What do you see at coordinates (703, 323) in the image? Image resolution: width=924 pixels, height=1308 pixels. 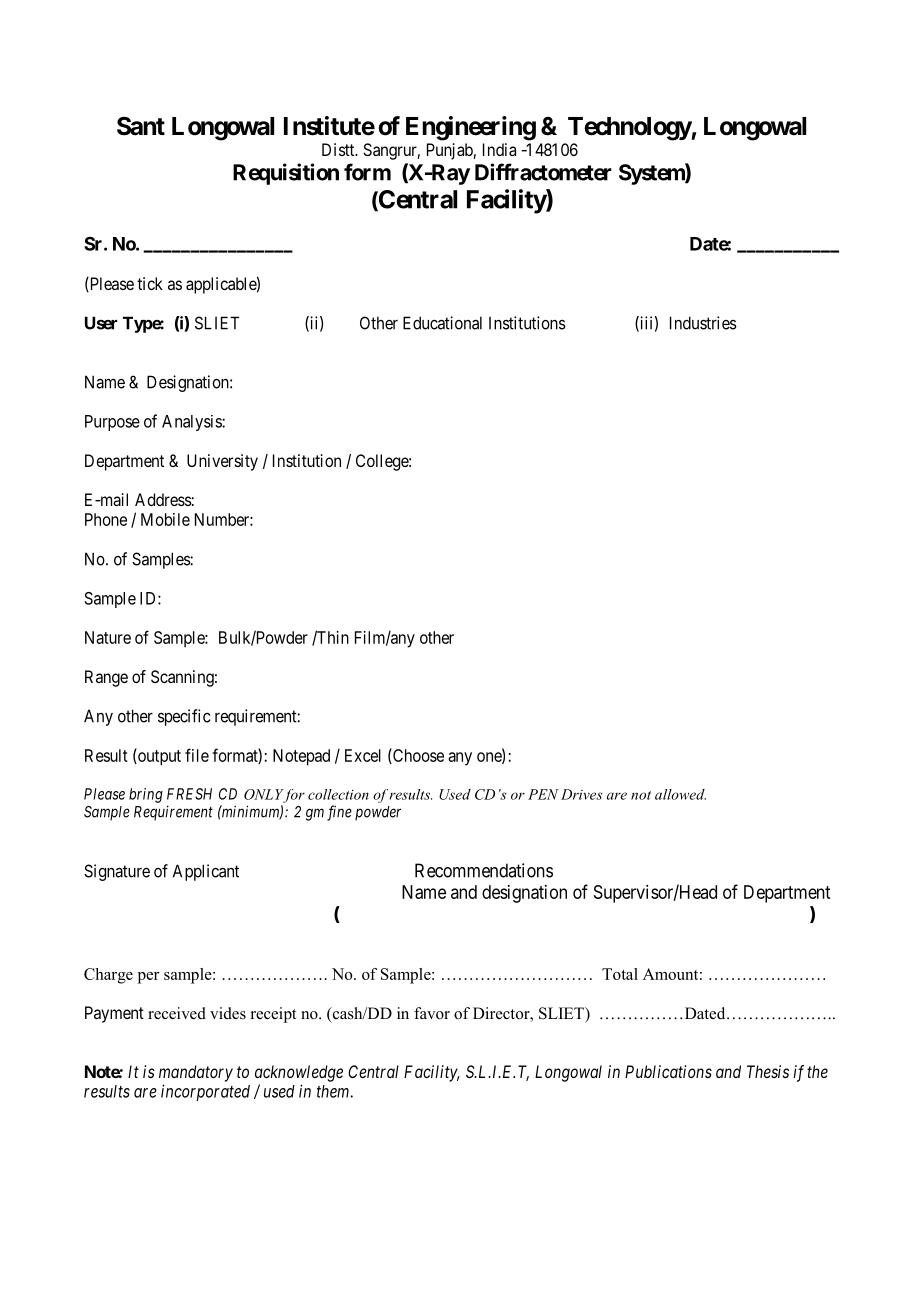 I see `Industries` at bounding box center [703, 323].
